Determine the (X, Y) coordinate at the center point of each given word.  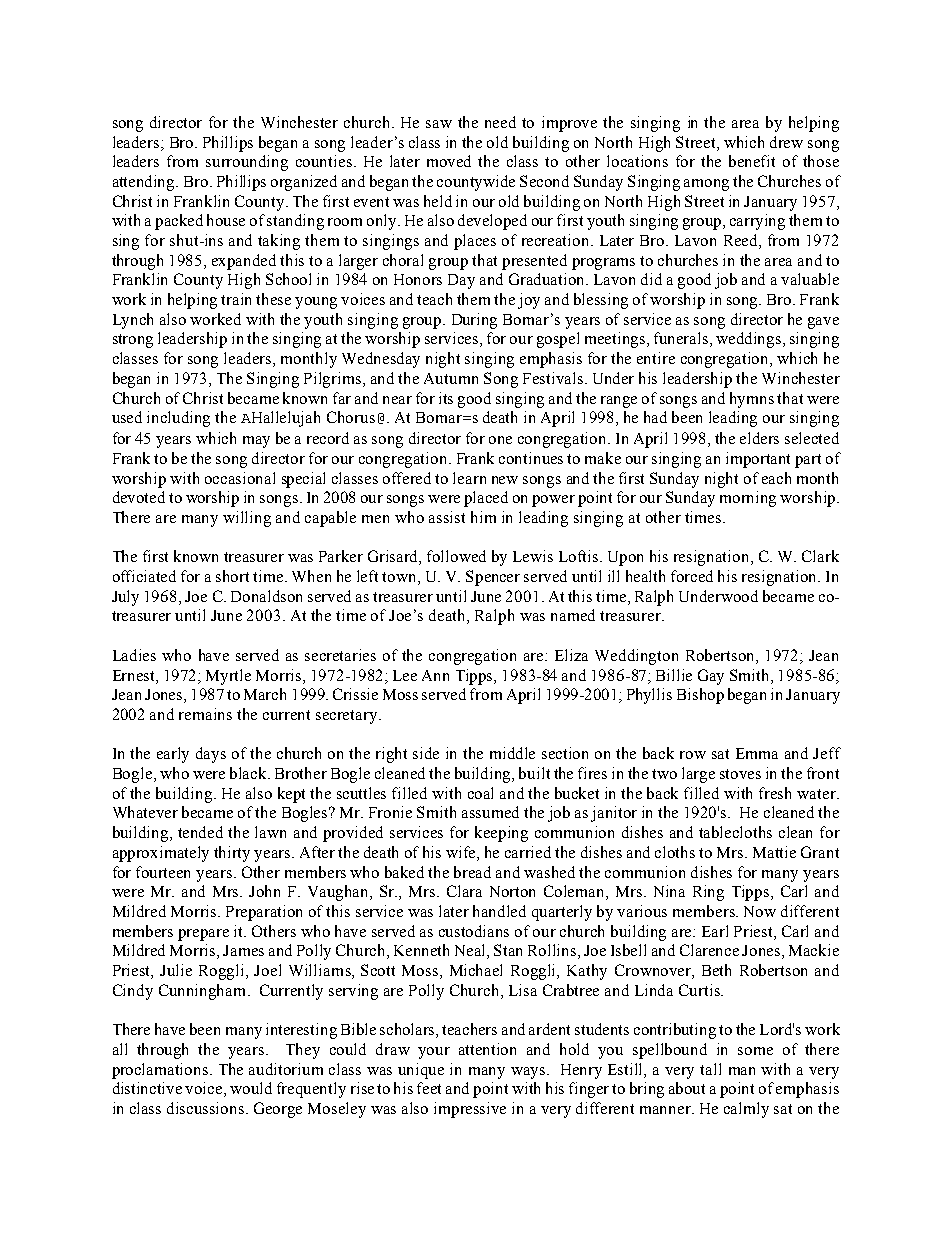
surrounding (247, 163)
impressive (470, 1110)
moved (449, 161)
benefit (752, 161)
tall (710, 1069)
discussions (207, 1108)
